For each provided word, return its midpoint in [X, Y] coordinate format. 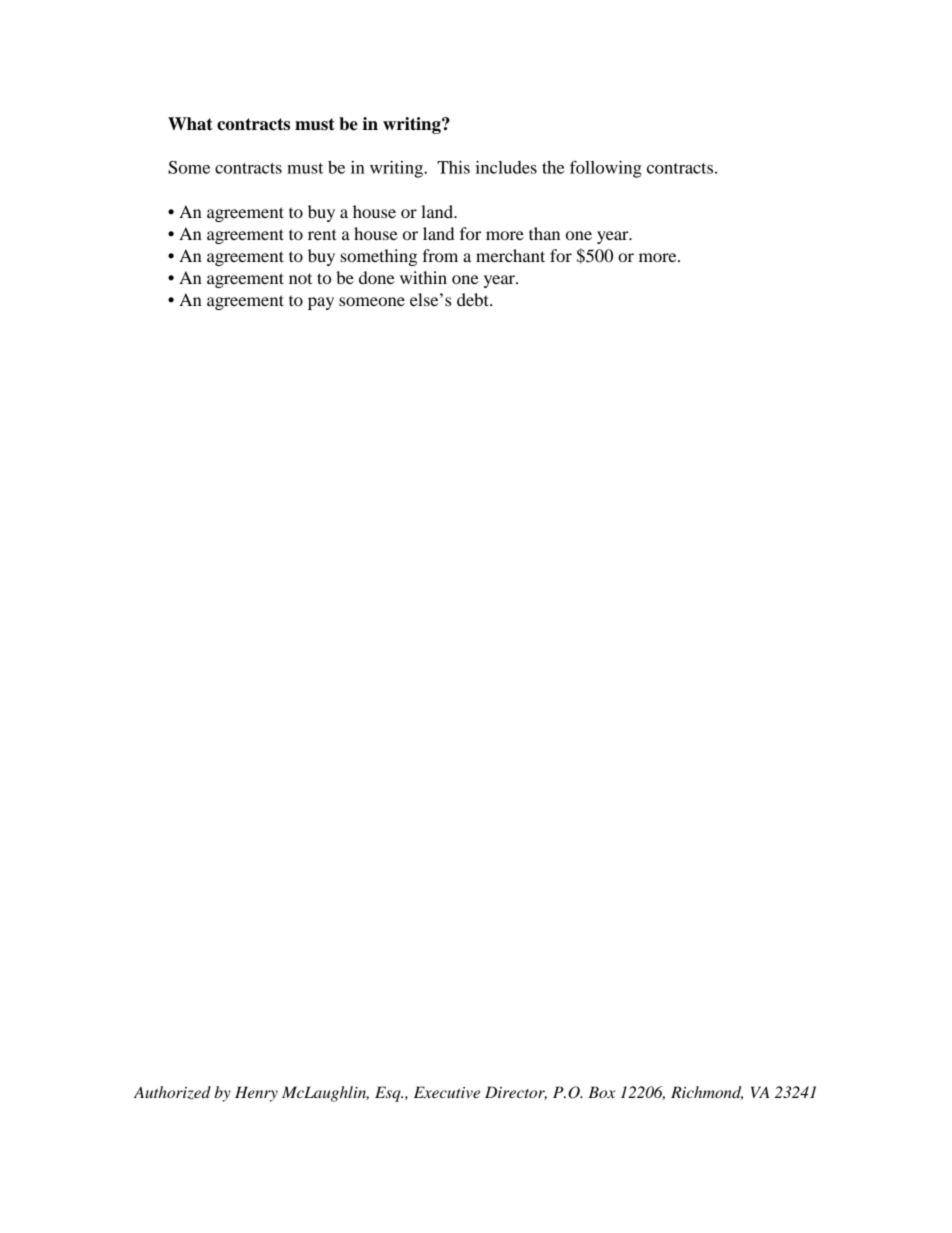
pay [321, 303]
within [423, 277]
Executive [447, 1092]
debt [474, 299]
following [606, 169]
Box [601, 1092]
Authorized [172, 1093]
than [544, 233]
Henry [256, 1094]
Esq [389, 1094]
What [190, 124]
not [300, 278]
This [453, 167]
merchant [510, 255]
